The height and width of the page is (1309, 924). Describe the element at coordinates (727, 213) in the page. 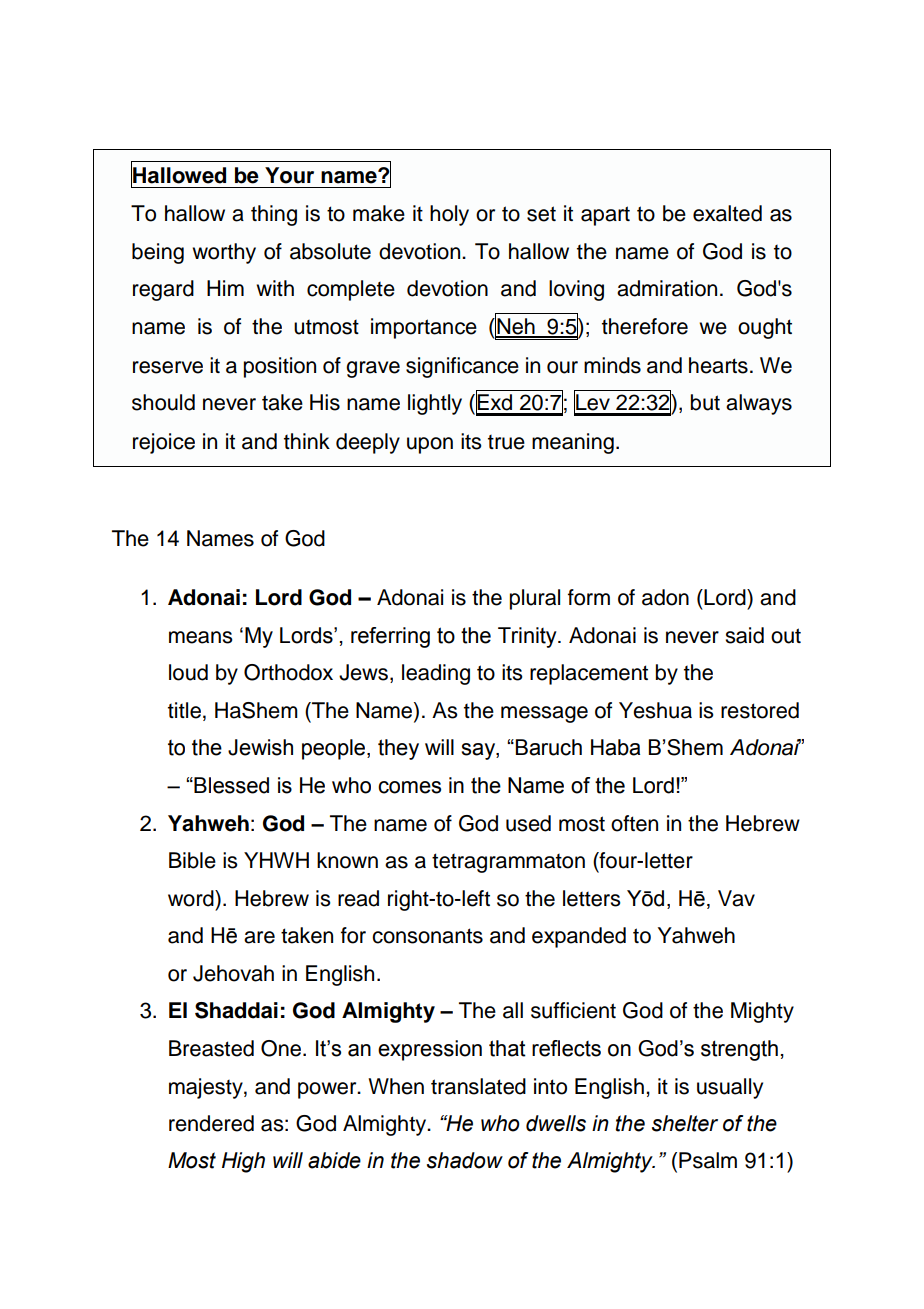

I see `exalted` at that location.
